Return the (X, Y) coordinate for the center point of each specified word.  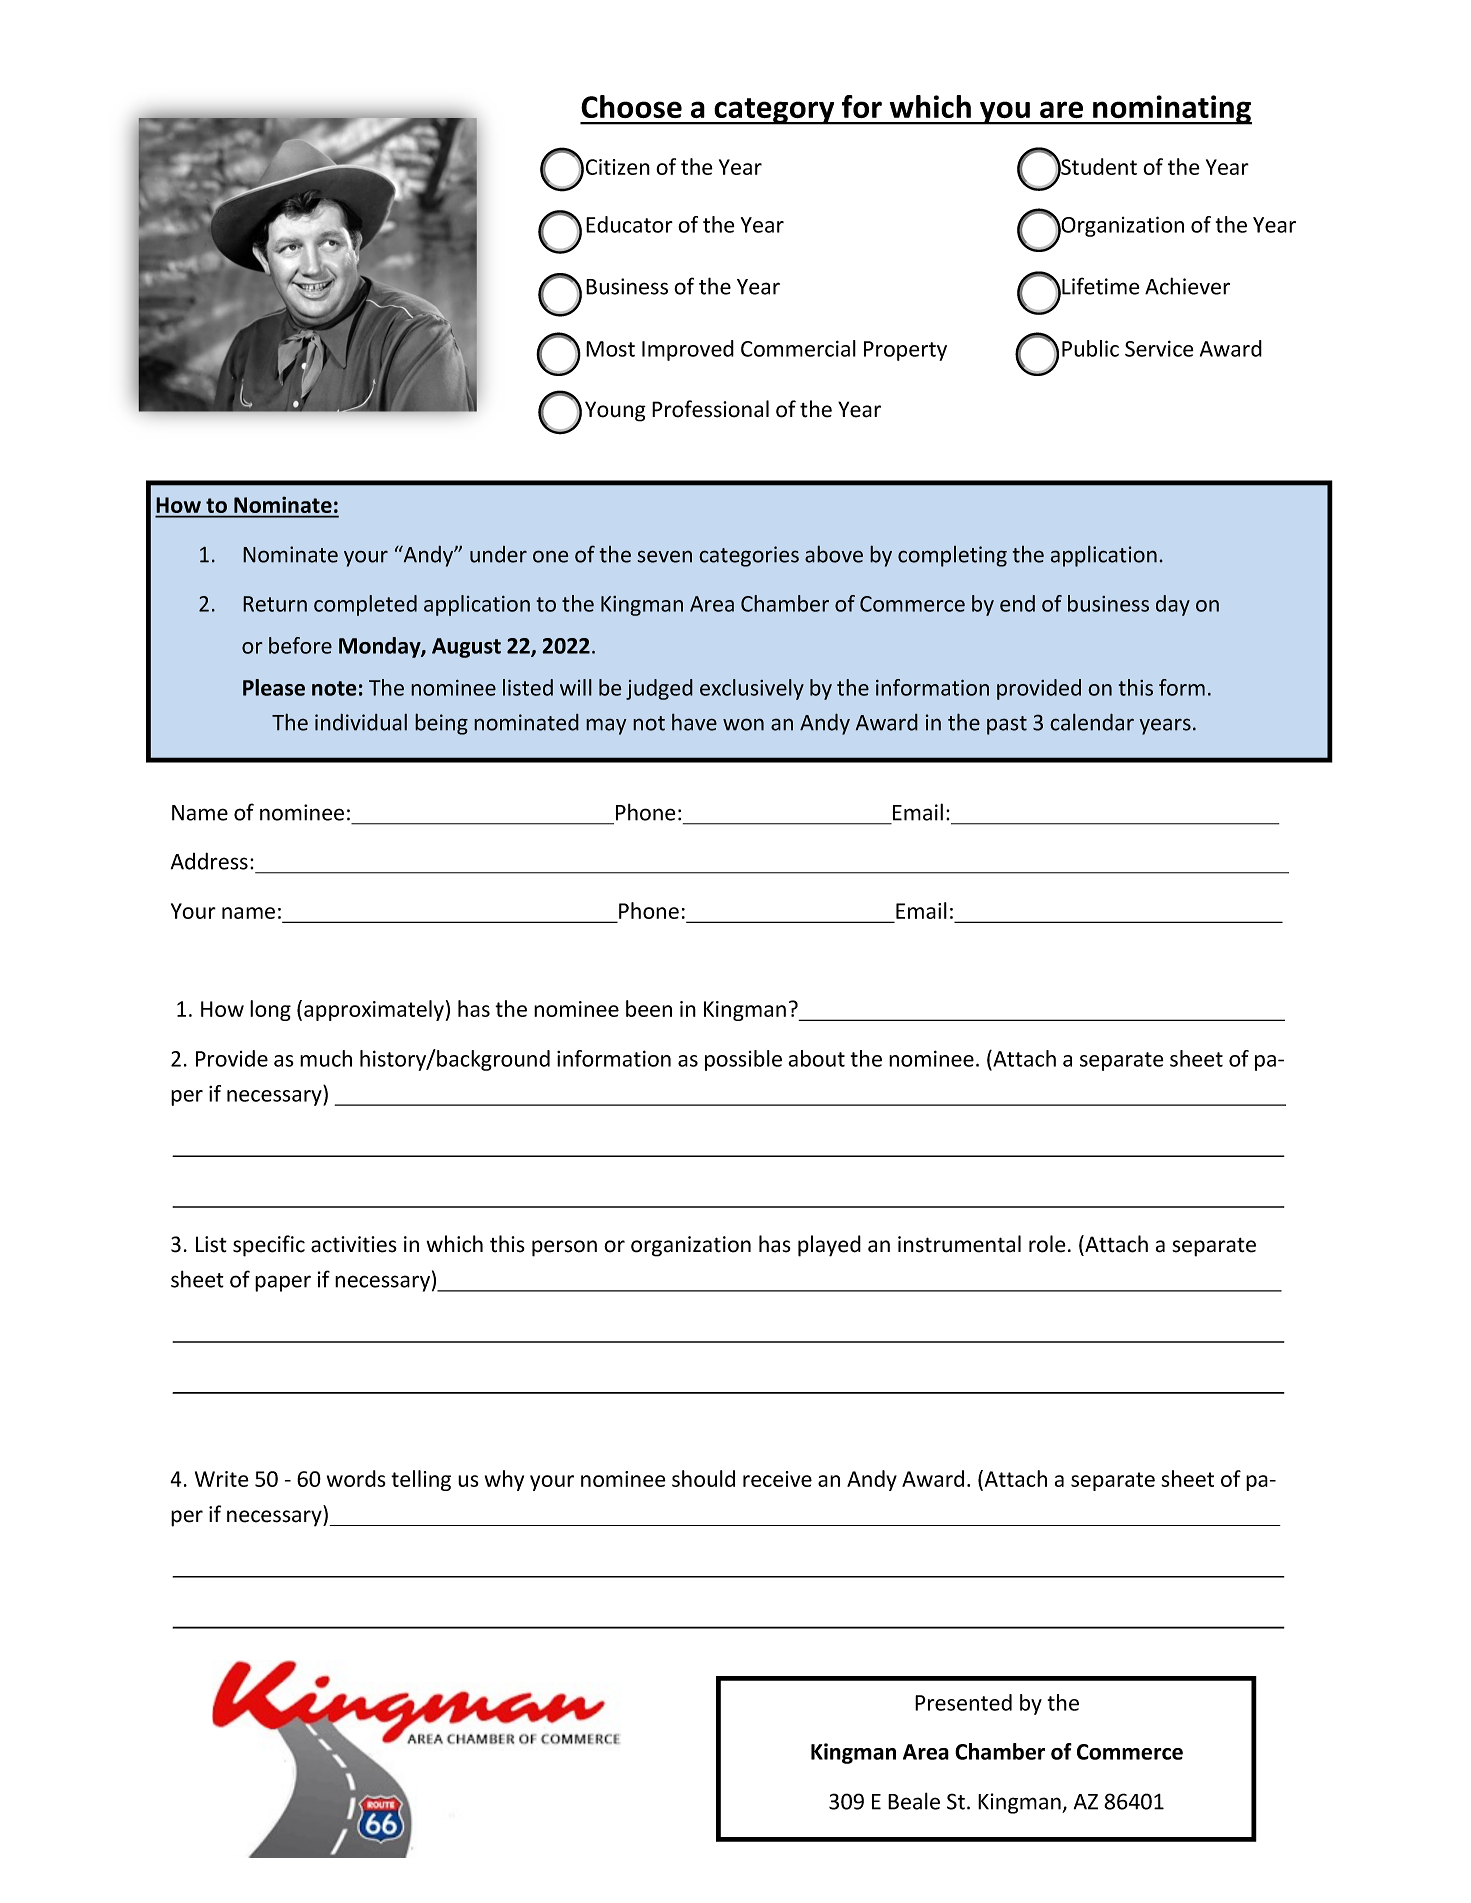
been (649, 1008)
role (1047, 1244)
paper (283, 1283)
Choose (631, 106)
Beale (914, 1801)
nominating (1171, 110)
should (703, 1478)
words (356, 1478)
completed (365, 605)
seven (664, 556)
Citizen (618, 167)
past (1007, 725)
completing (952, 556)
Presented (963, 1702)
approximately (374, 1010)
